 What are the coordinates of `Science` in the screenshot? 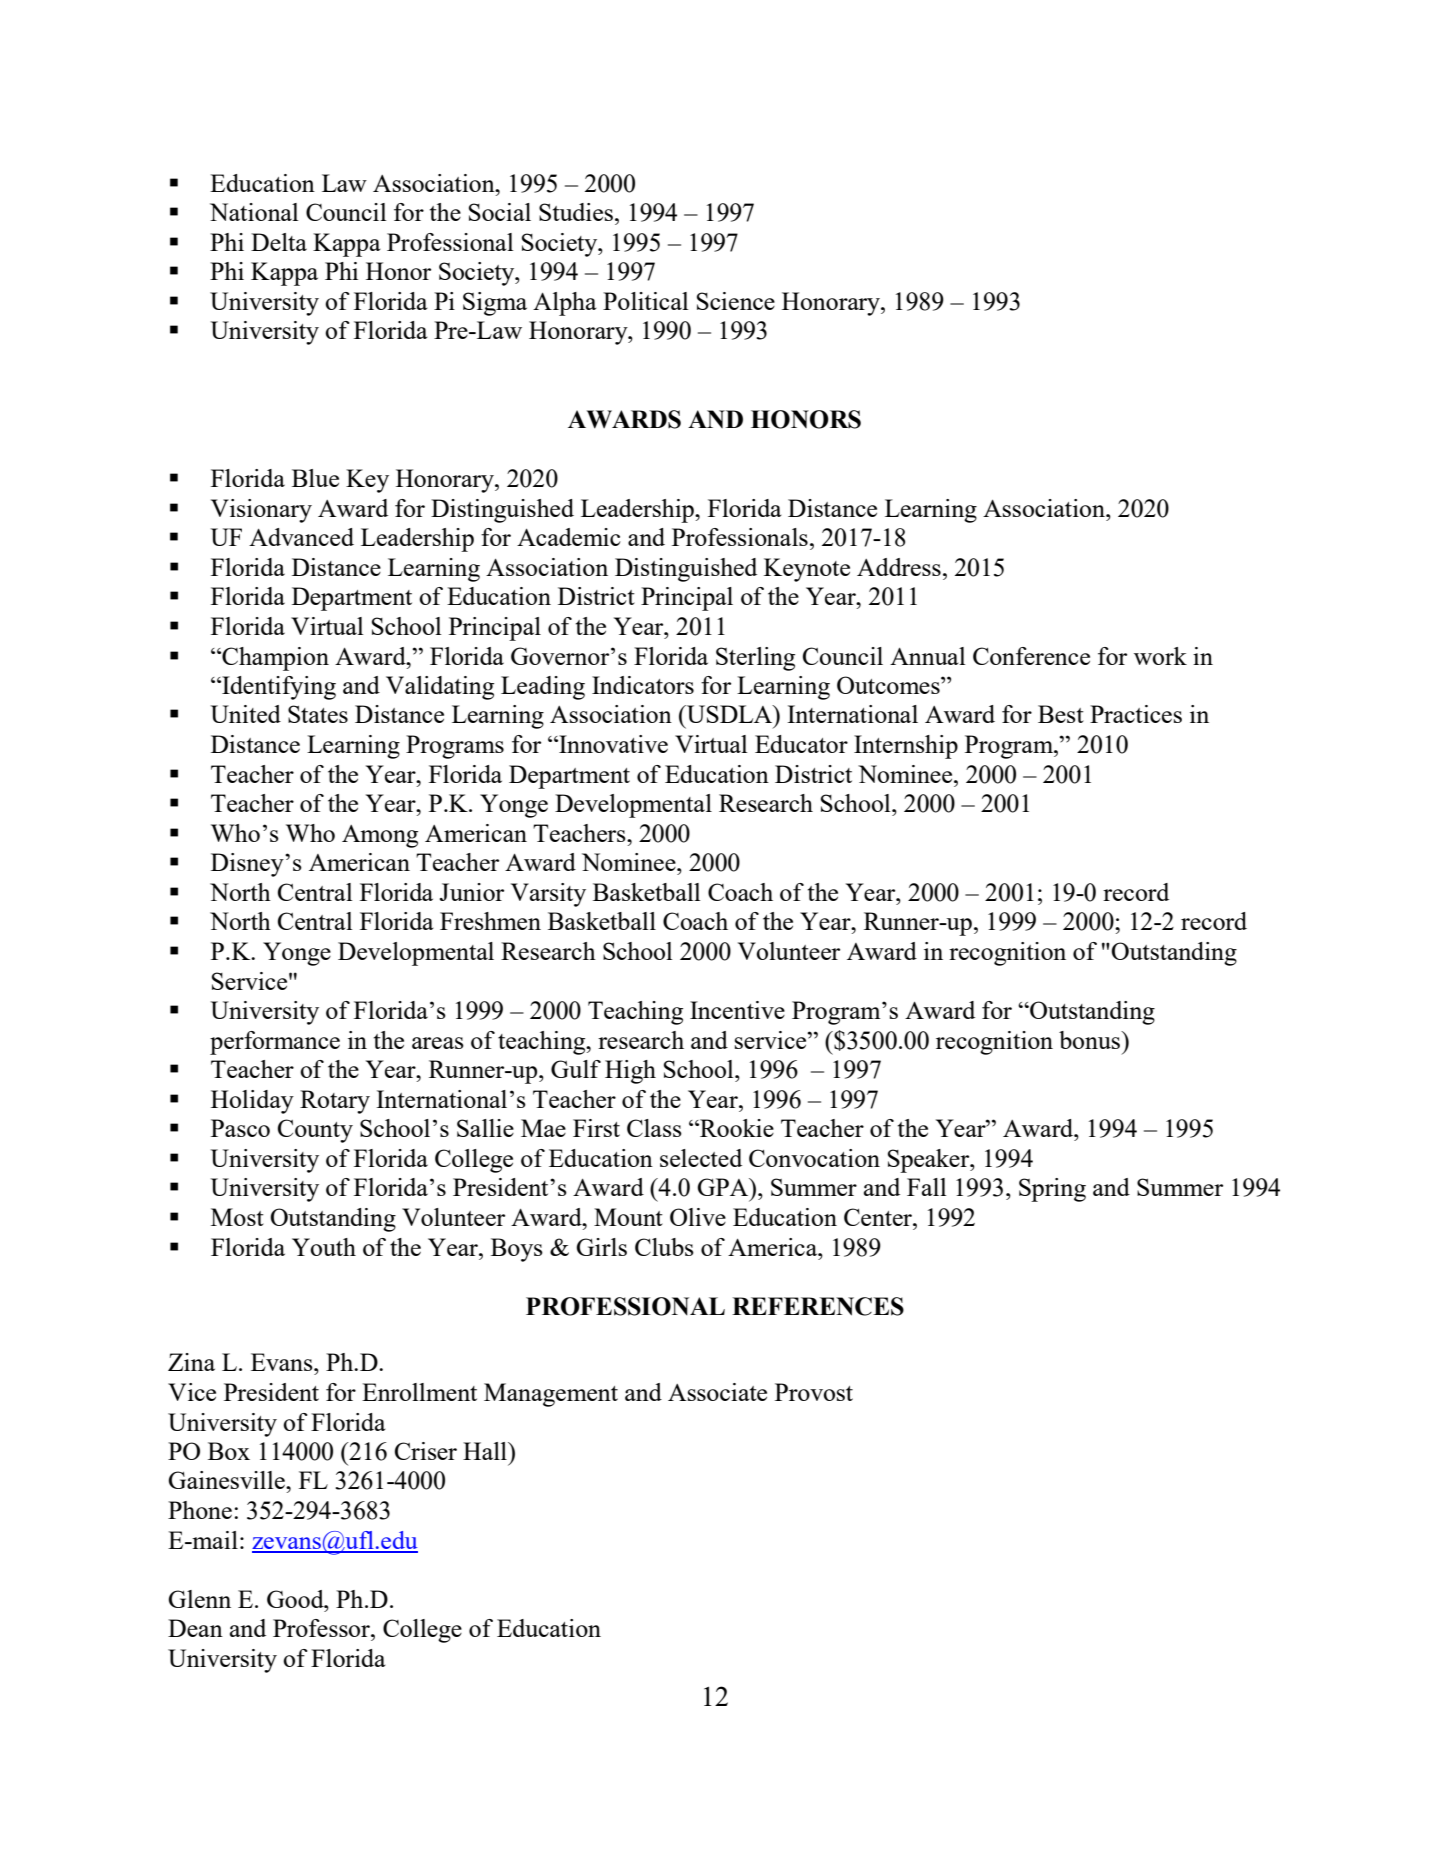 It's located at (736, 301).
